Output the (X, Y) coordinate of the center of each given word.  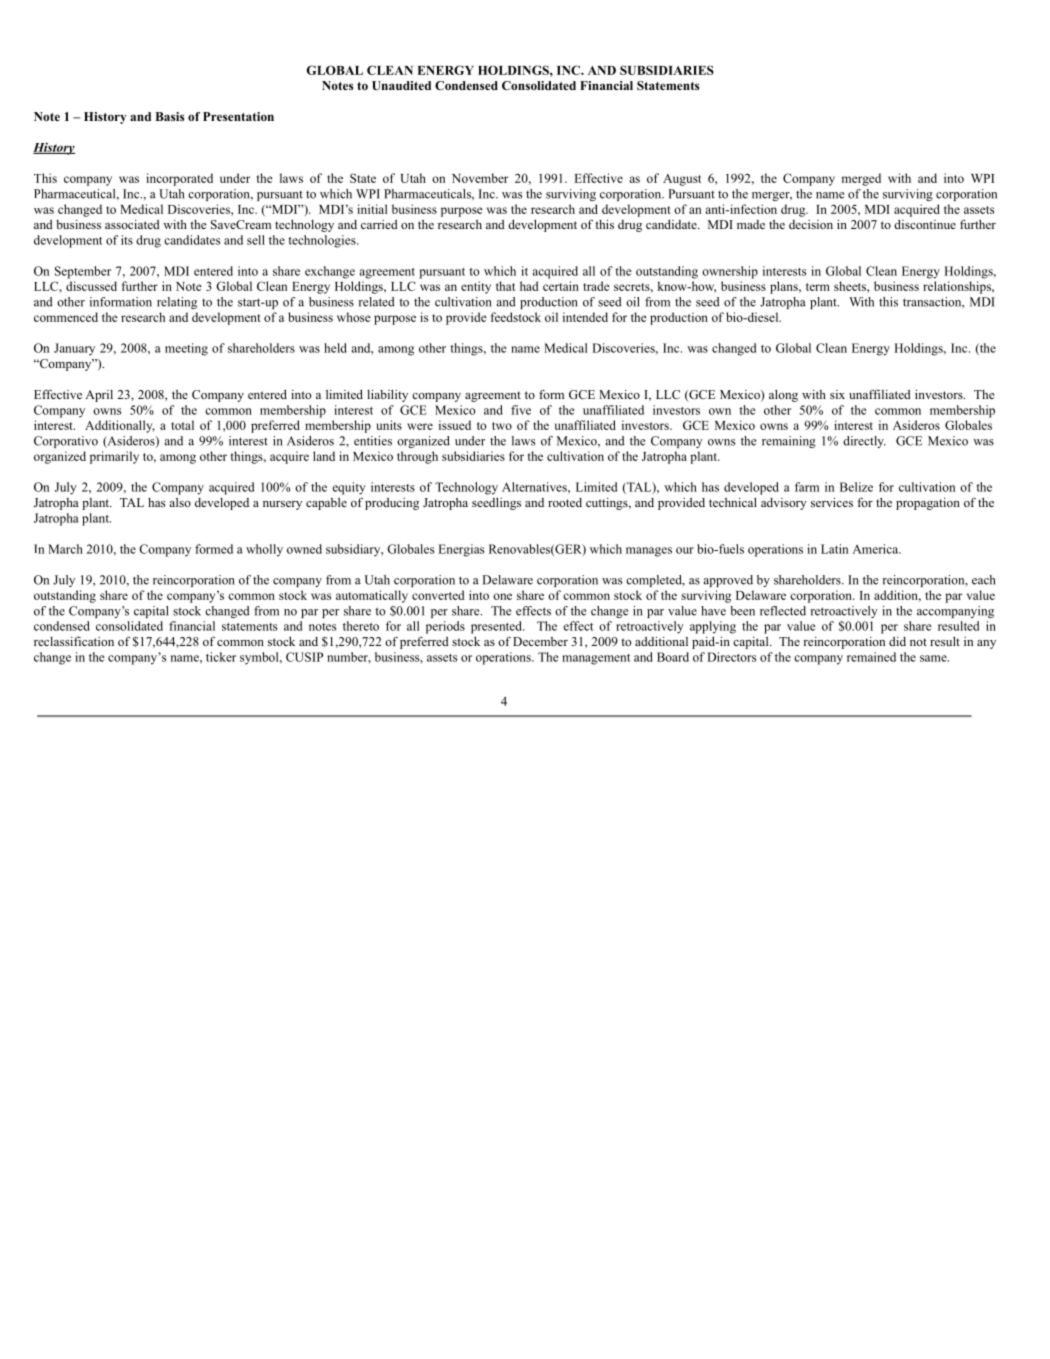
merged (861, 179)
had (529, 286)
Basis (170, 116)
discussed (91, 286)
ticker (221, 657)
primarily (114, 457)
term (818, 287)
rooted (565, 502)
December (540, 641)
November (480, 178)
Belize (856, 487)
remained (871, 657)
